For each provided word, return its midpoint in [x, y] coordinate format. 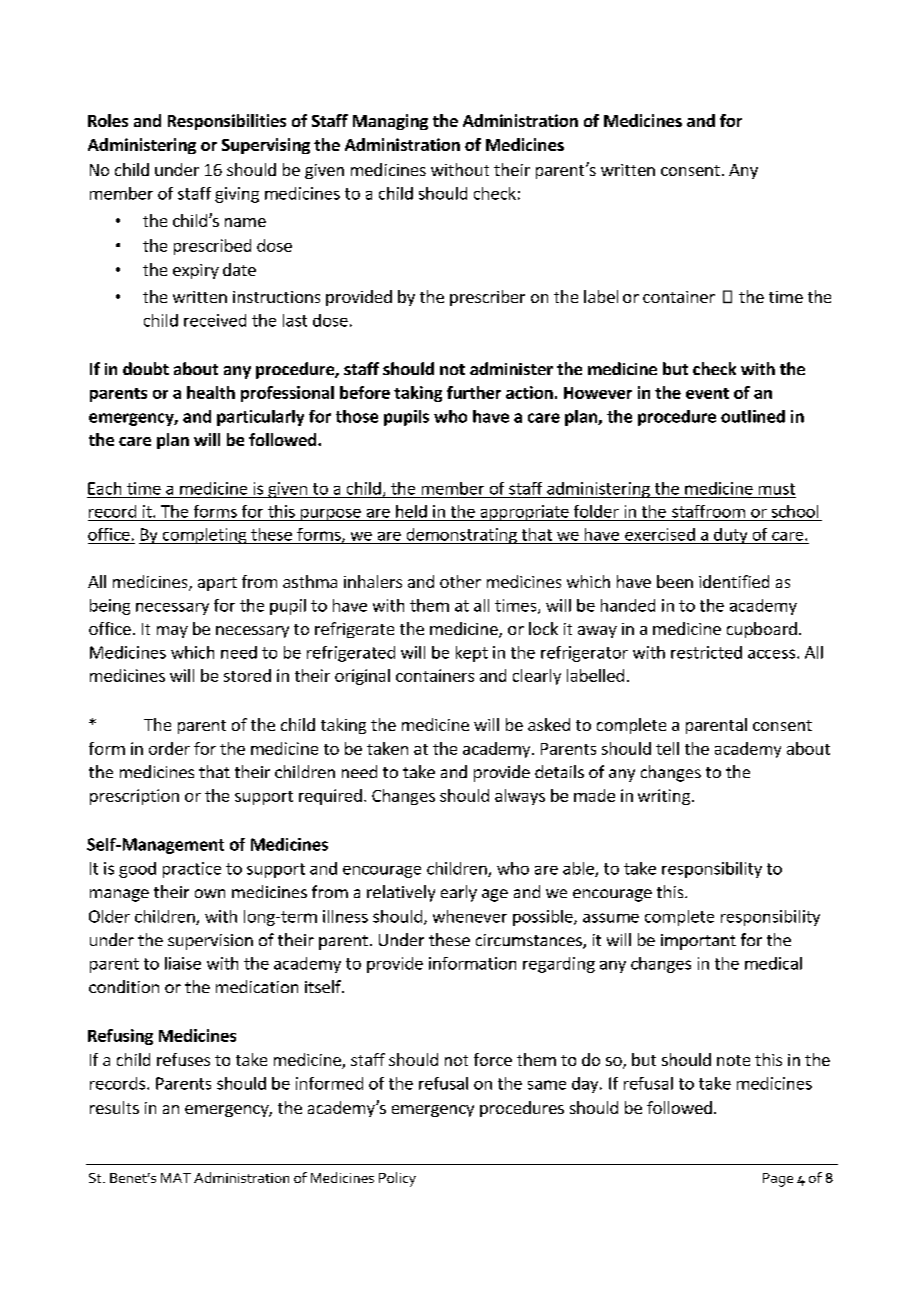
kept [472, 654]
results [114, 1107]
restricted [706, 652]
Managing [390, 122]
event [707, 393]
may [172, 632]
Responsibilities [227, 122]
